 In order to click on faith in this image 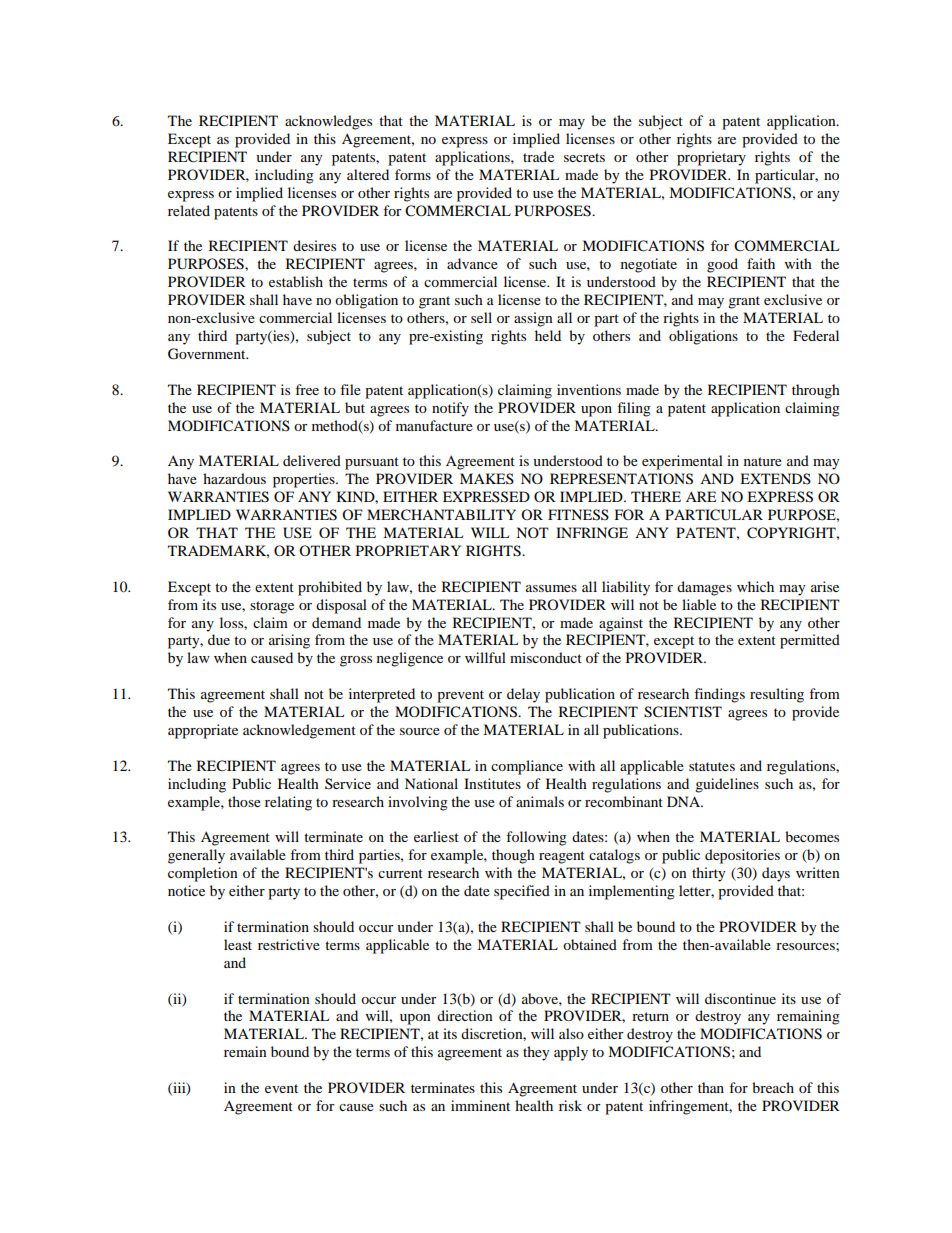, I will do `click(761, 263)`.
